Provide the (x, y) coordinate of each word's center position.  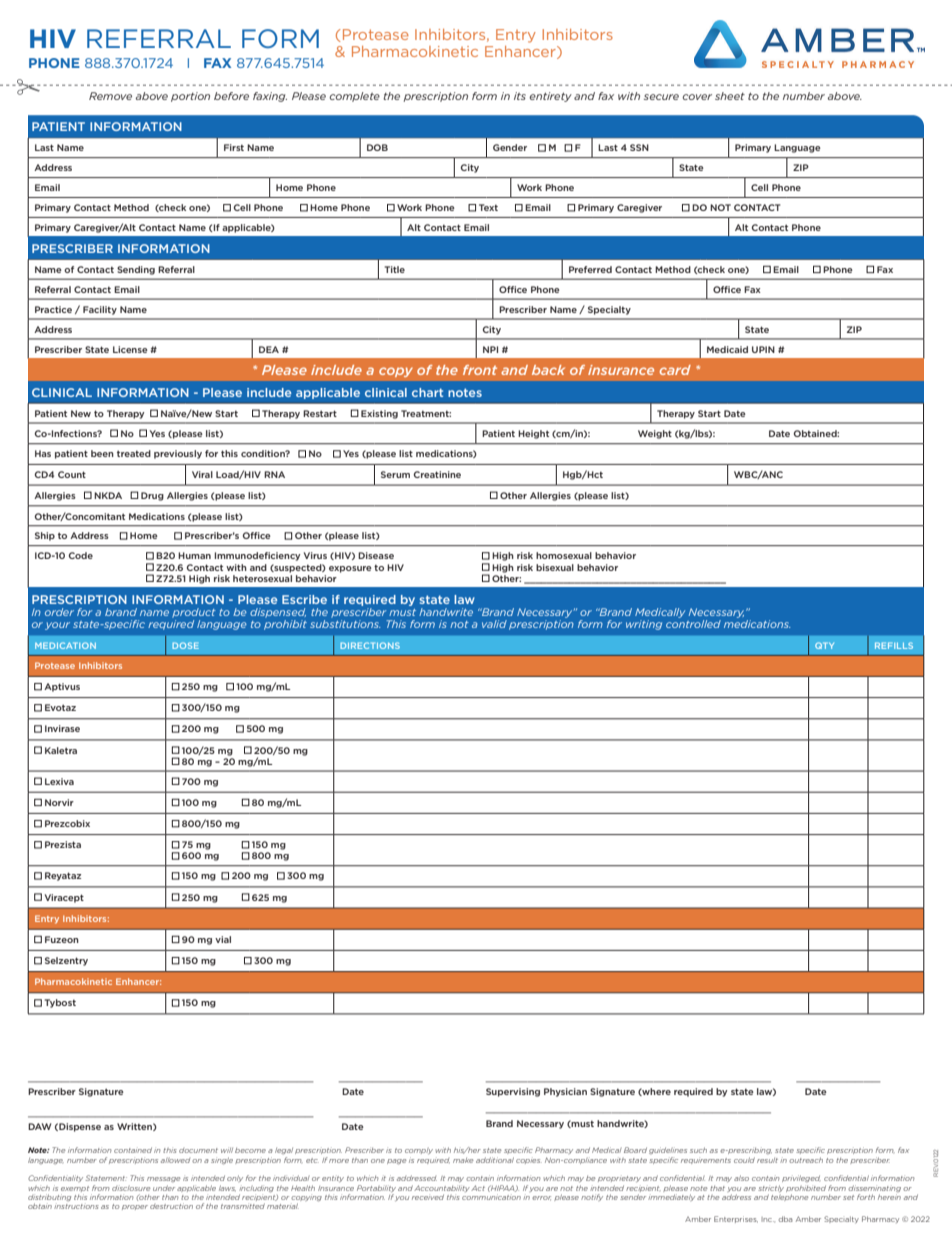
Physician (565, 1092)
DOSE (185, 645)
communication (491, 1197)
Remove (110, 96)
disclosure (131, 1188)
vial (223, 939)
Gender (510, 147)
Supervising (513, 1092)
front (480, 370)
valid (494, 624)
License (130, 349)
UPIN (763, 349)
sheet (730, 96)
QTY (824, 645)
